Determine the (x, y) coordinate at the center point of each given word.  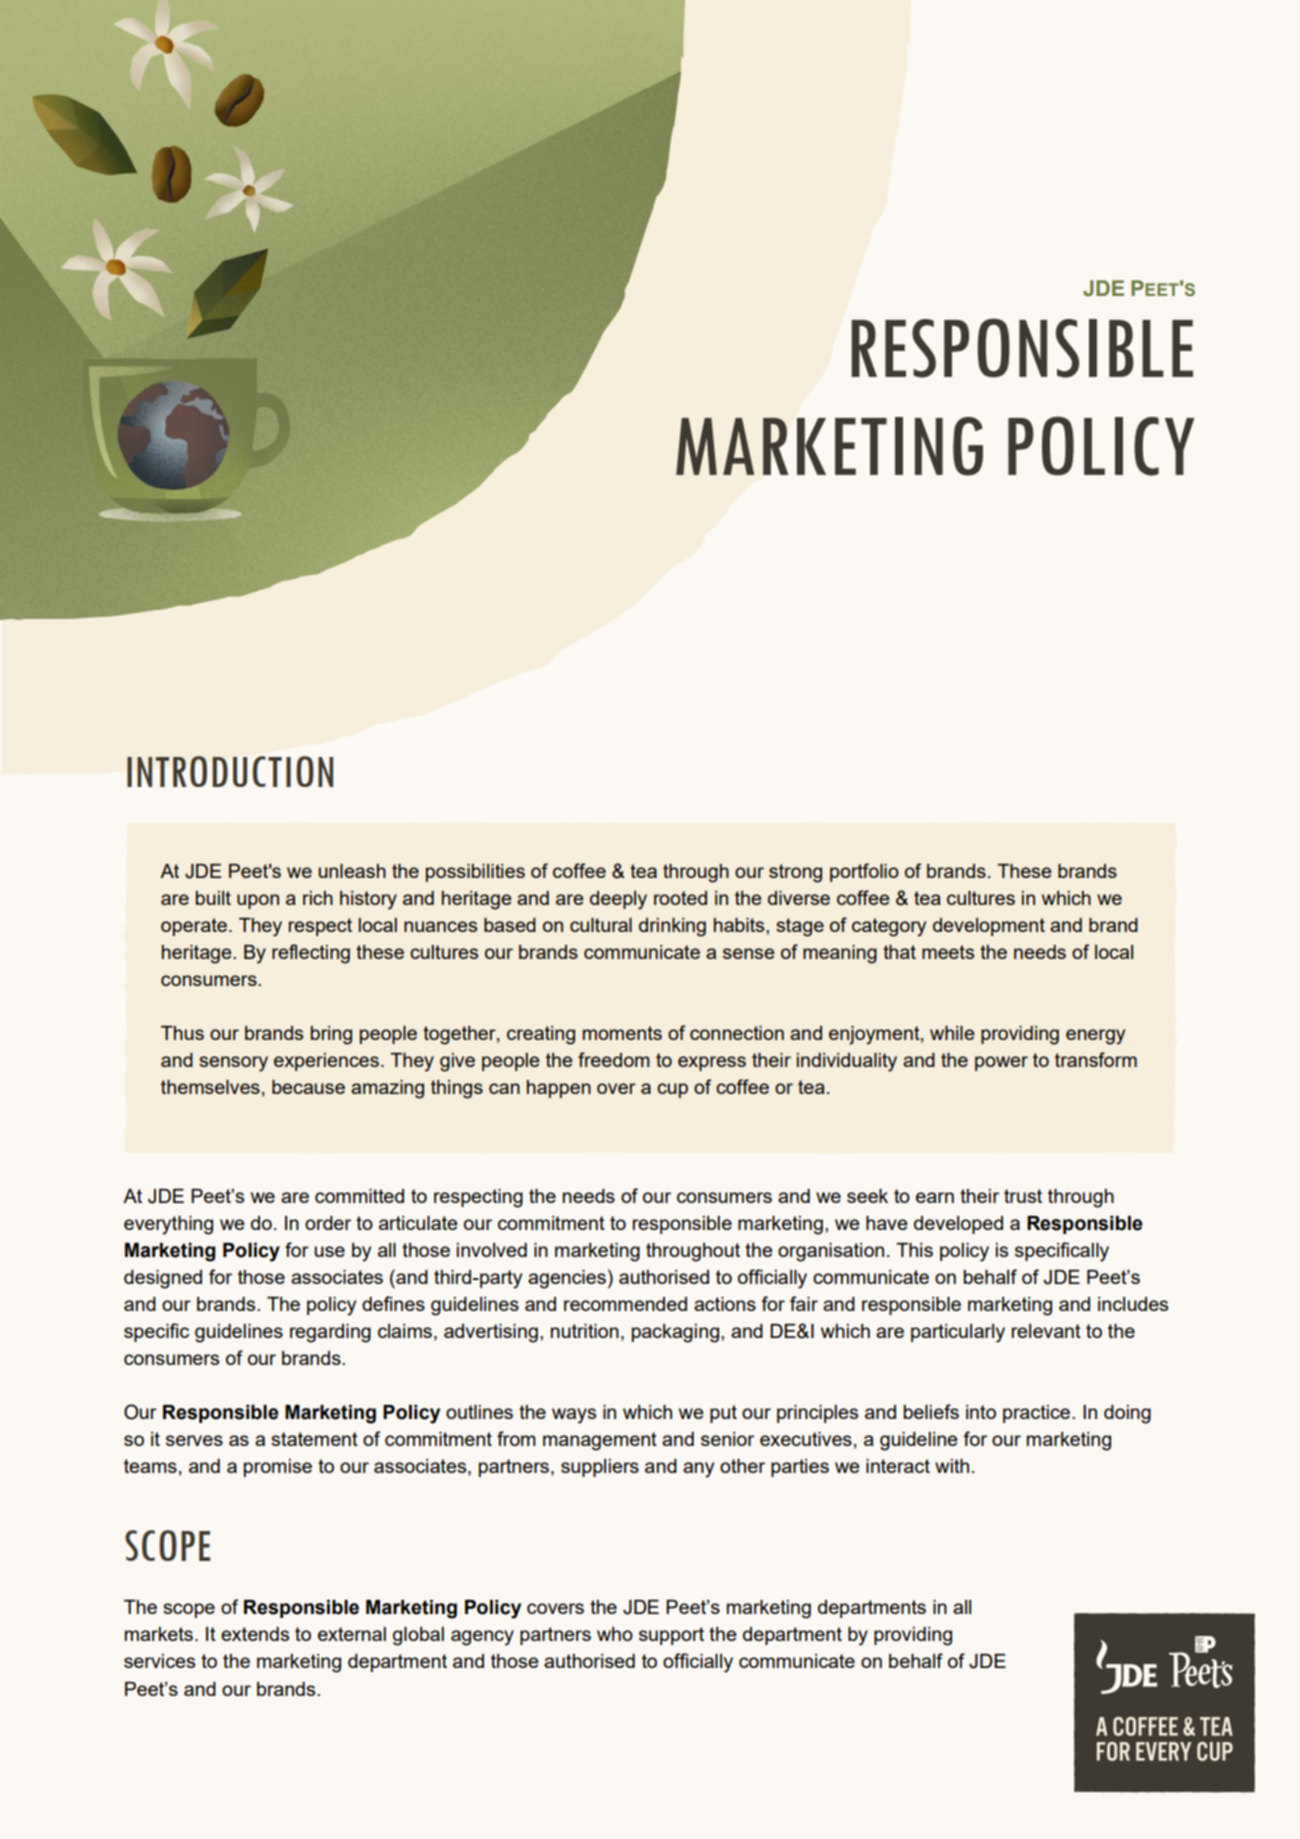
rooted (680, 898)
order (328, 1223)
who (615, 1634)
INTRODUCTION (230, 771)
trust (1023, 1196)
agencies (567, 1279)
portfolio (864, 872)
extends (255, 1634)
